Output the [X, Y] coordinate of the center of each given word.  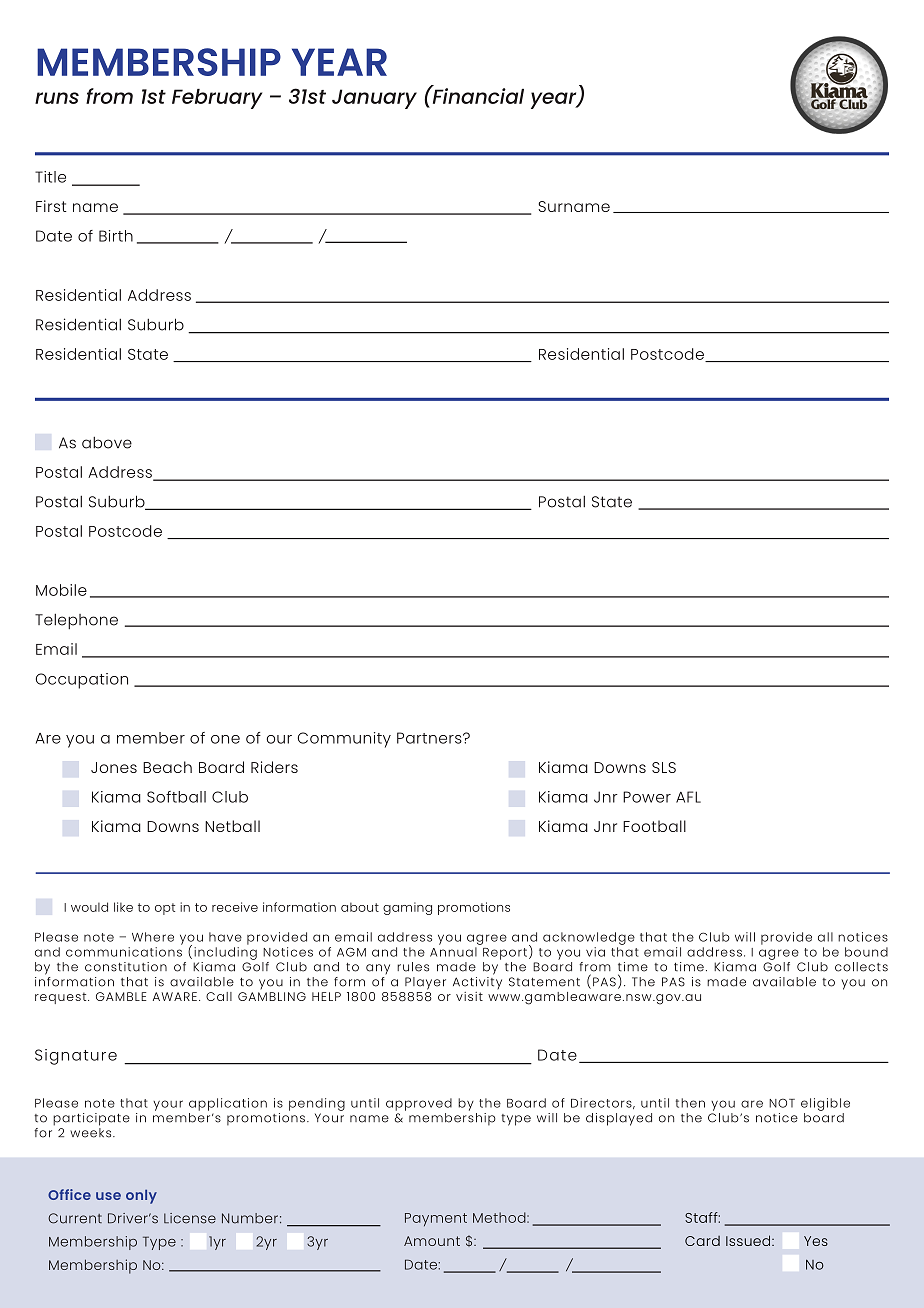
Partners [430, 738]
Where [153, 937]
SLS [664, 767]
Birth [116, 236]
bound [866, 952]
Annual [453, 952]
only [141, 1197]
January [374, 99]
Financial [477, 95]
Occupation [82, 681]
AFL [688, 797]
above [107, 443]
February [217, 99]
